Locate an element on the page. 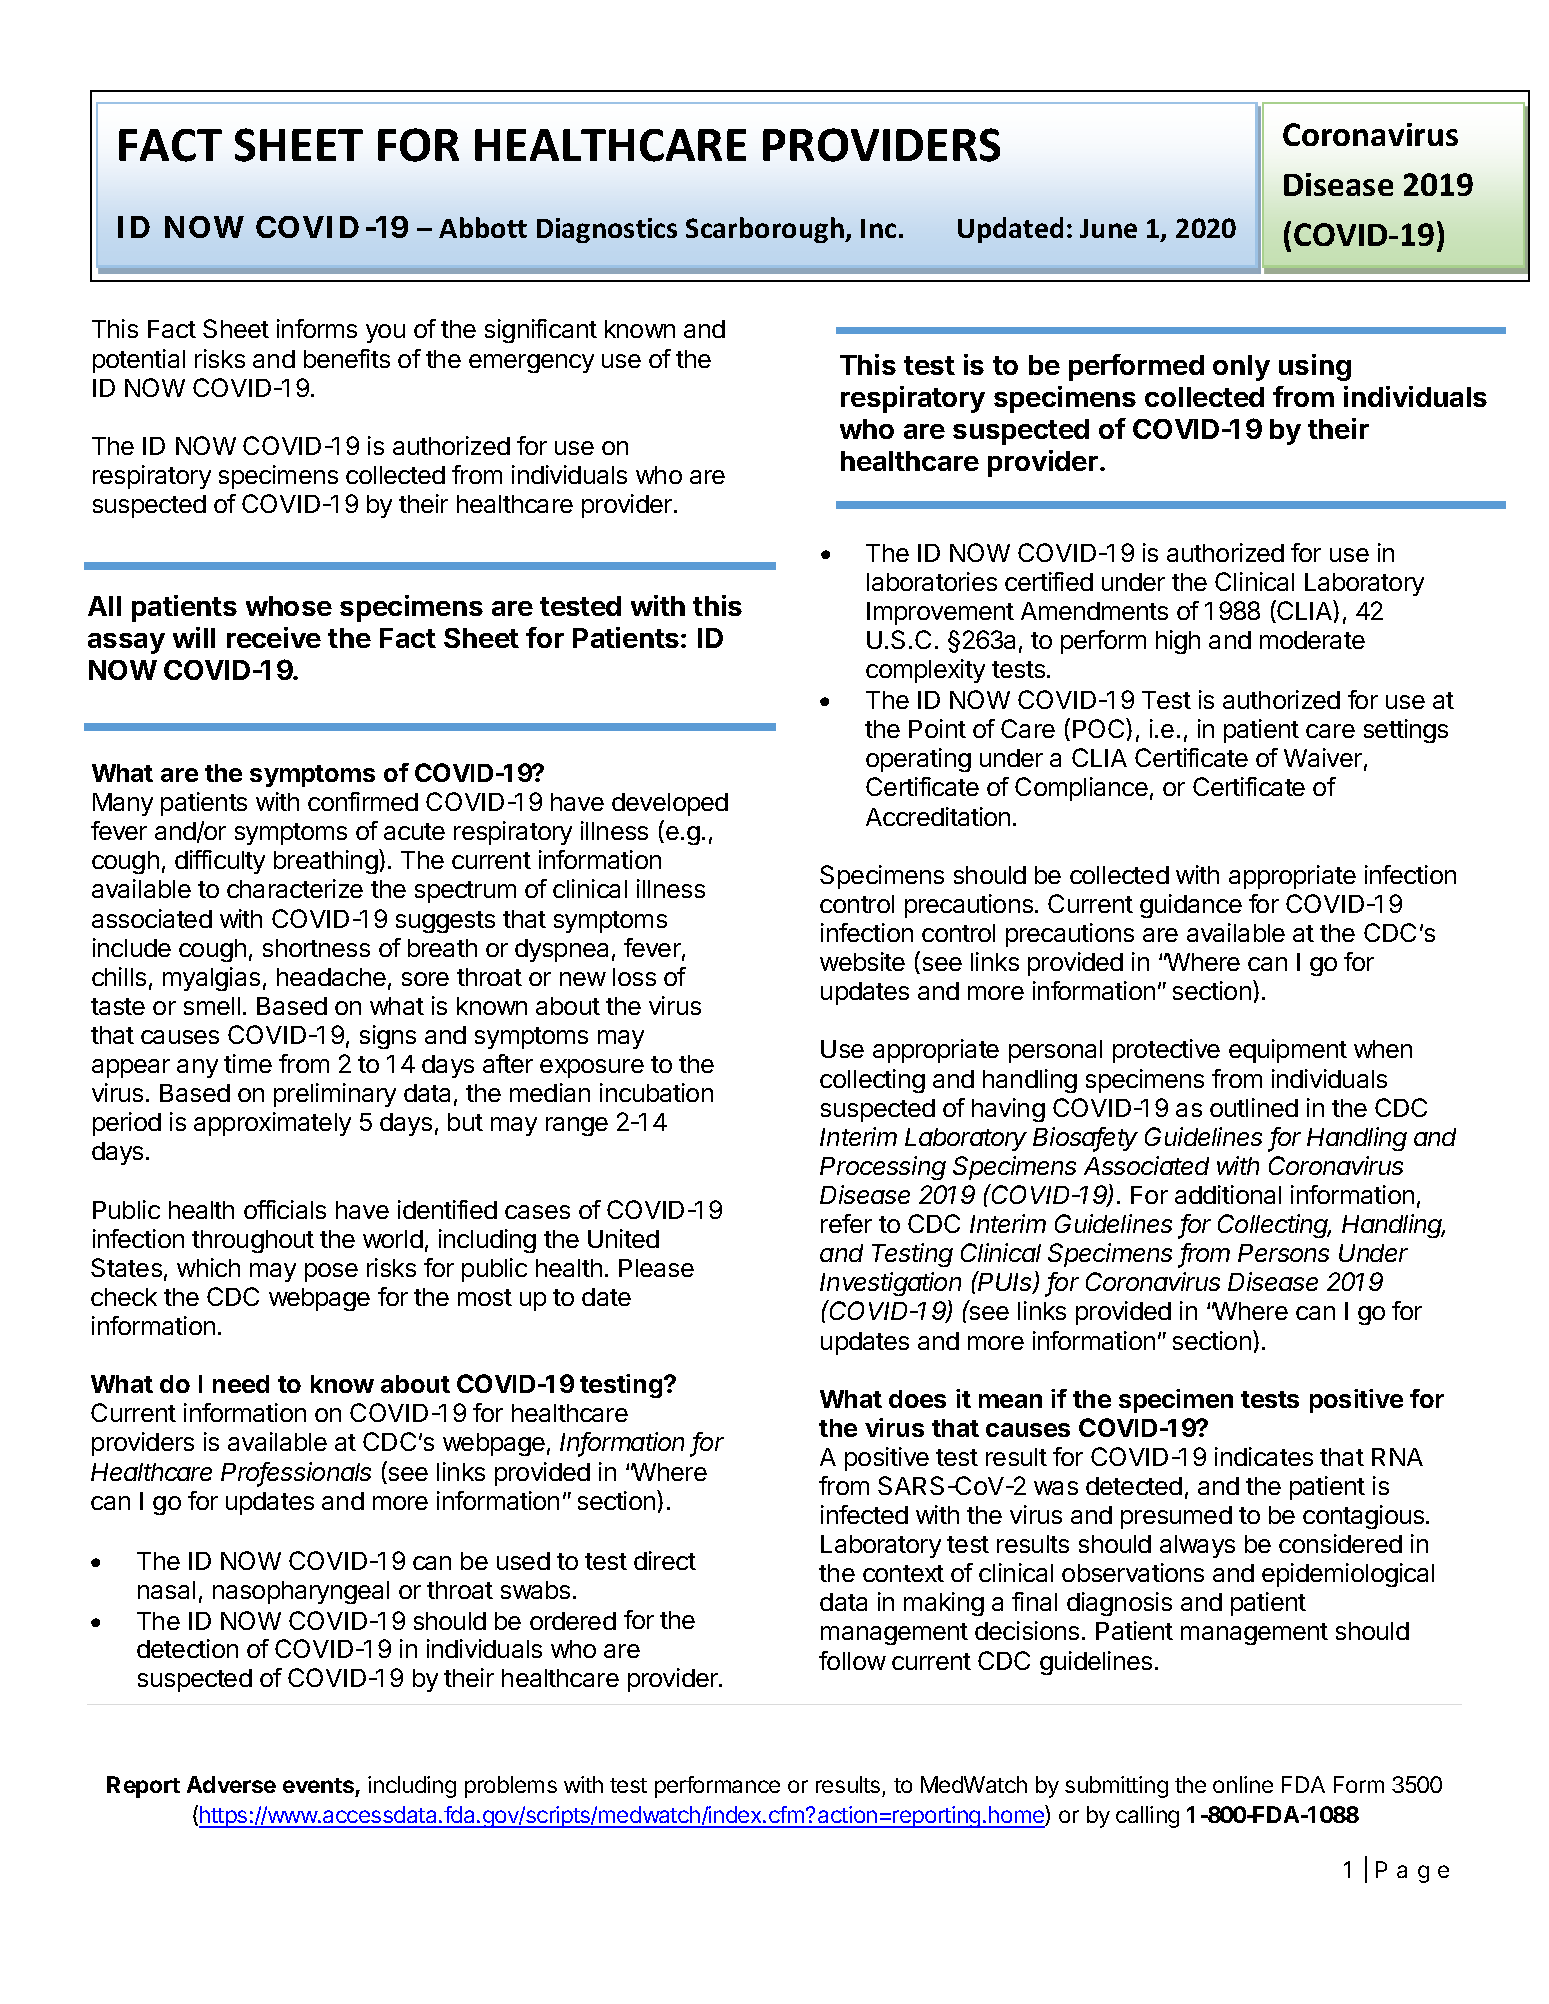 The image size is (1549, 2004). complexity is located at coordinates (925, 671).
